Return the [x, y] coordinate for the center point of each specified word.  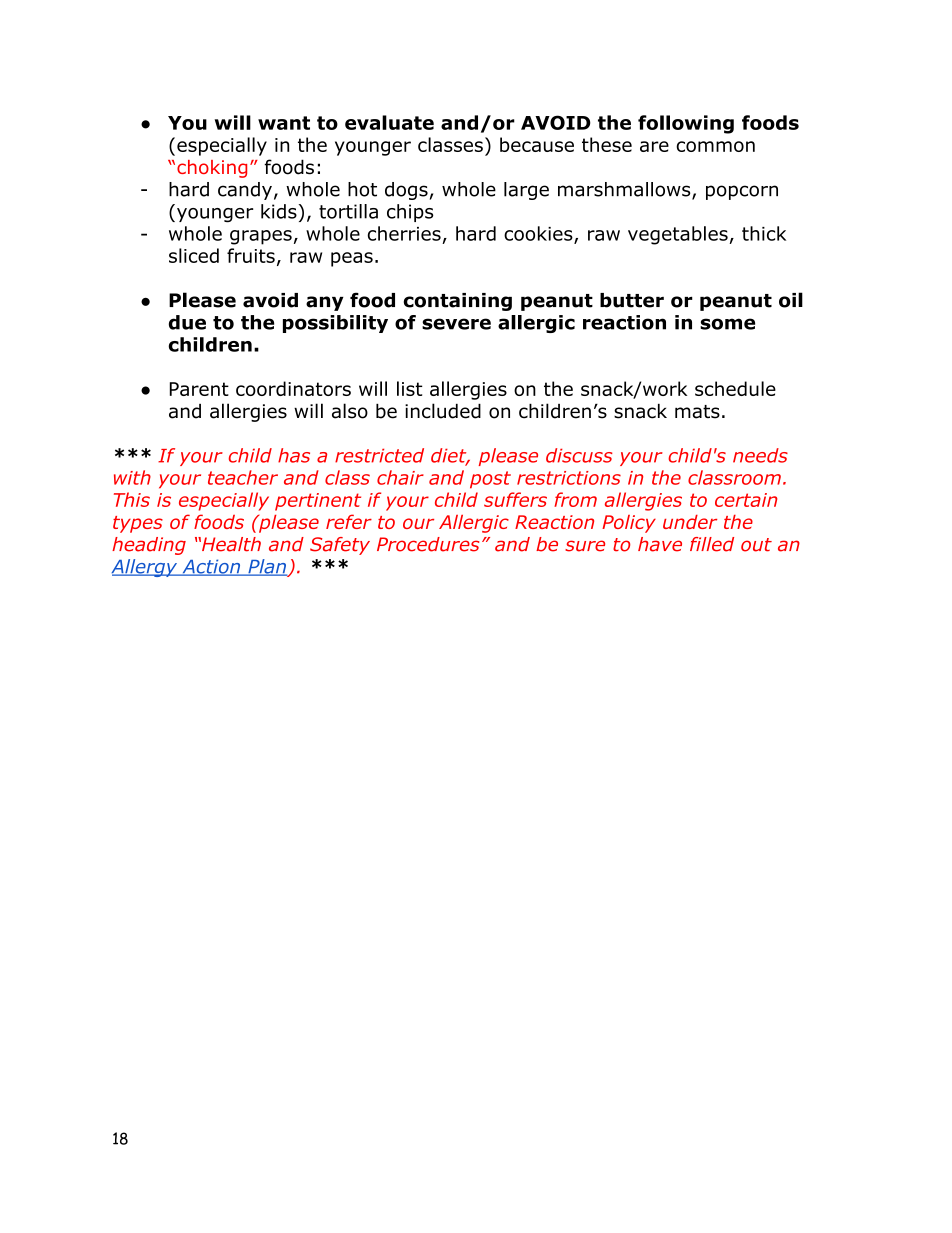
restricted [379, 455]
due [187, 322]
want [284, 123]
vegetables [678, 235]
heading [149, 546]
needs [760, 455]
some [727, 324]
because [537, 144]
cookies [539, 234]
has [294, 455]
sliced [194, 255]
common [715, 146]
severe [456, 324]
